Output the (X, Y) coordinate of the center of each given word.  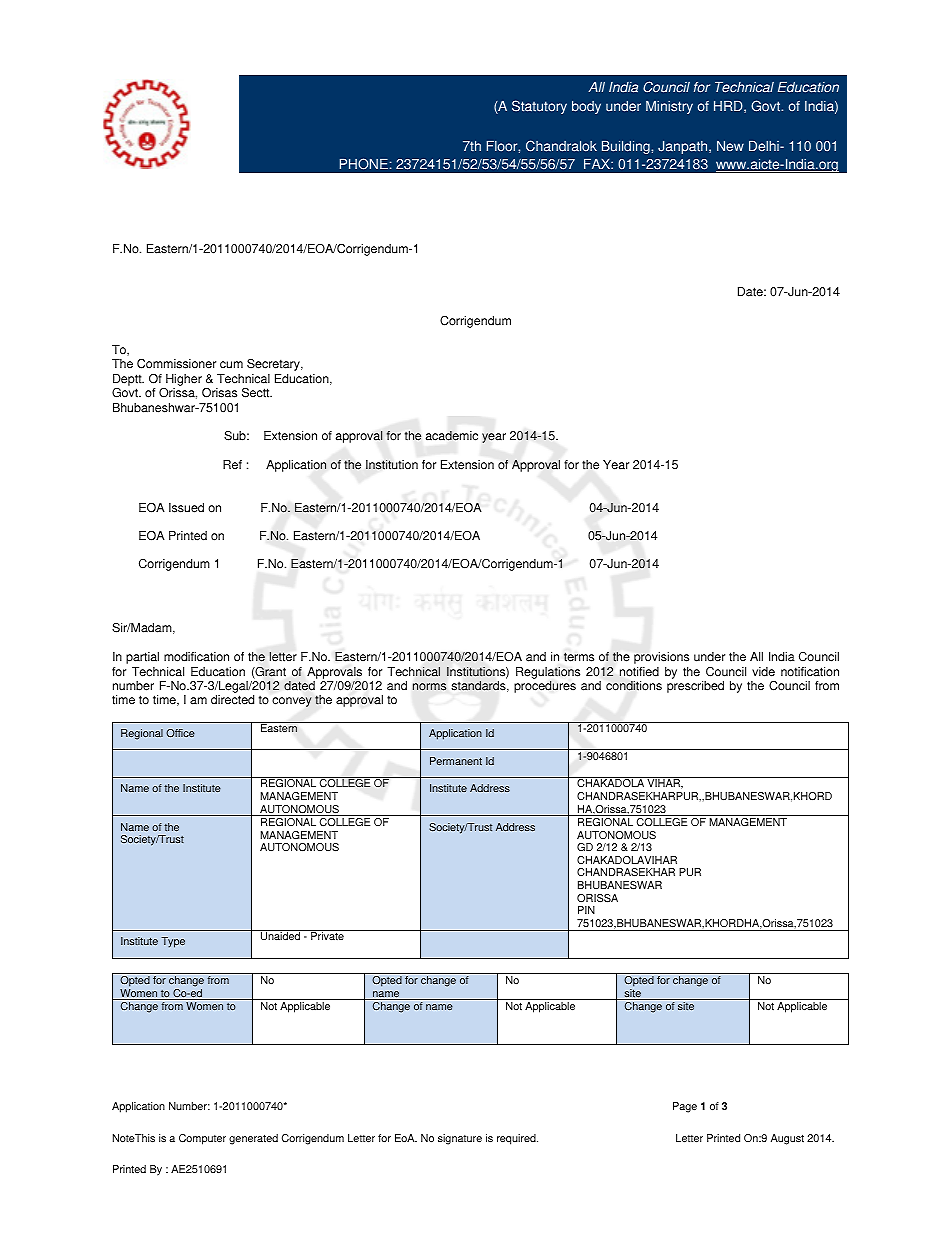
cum (231, 365)
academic (452, 436)
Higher (183, 381)
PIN (586, 910)
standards (480, 686)
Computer (202, 1139)
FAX (598, 164)
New (730, 146)
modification (196, 657)
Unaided (281, 935)
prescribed (695, 687)
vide (763, 672)
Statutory (539, 107)
